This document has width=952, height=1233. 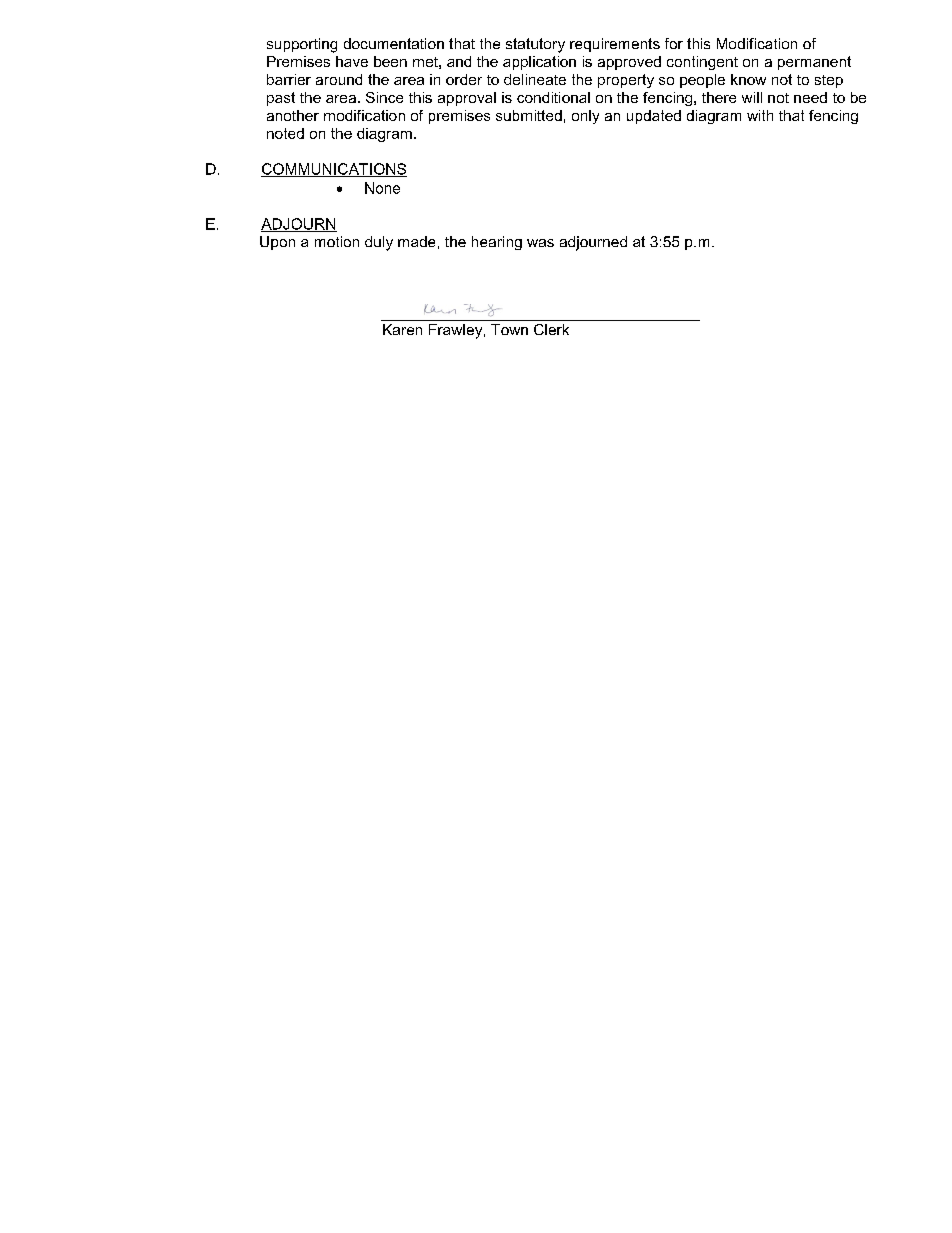 What do you see at coordinates (535, 45) in the document?
I see `statutory` at bounding box center [535, 45].
